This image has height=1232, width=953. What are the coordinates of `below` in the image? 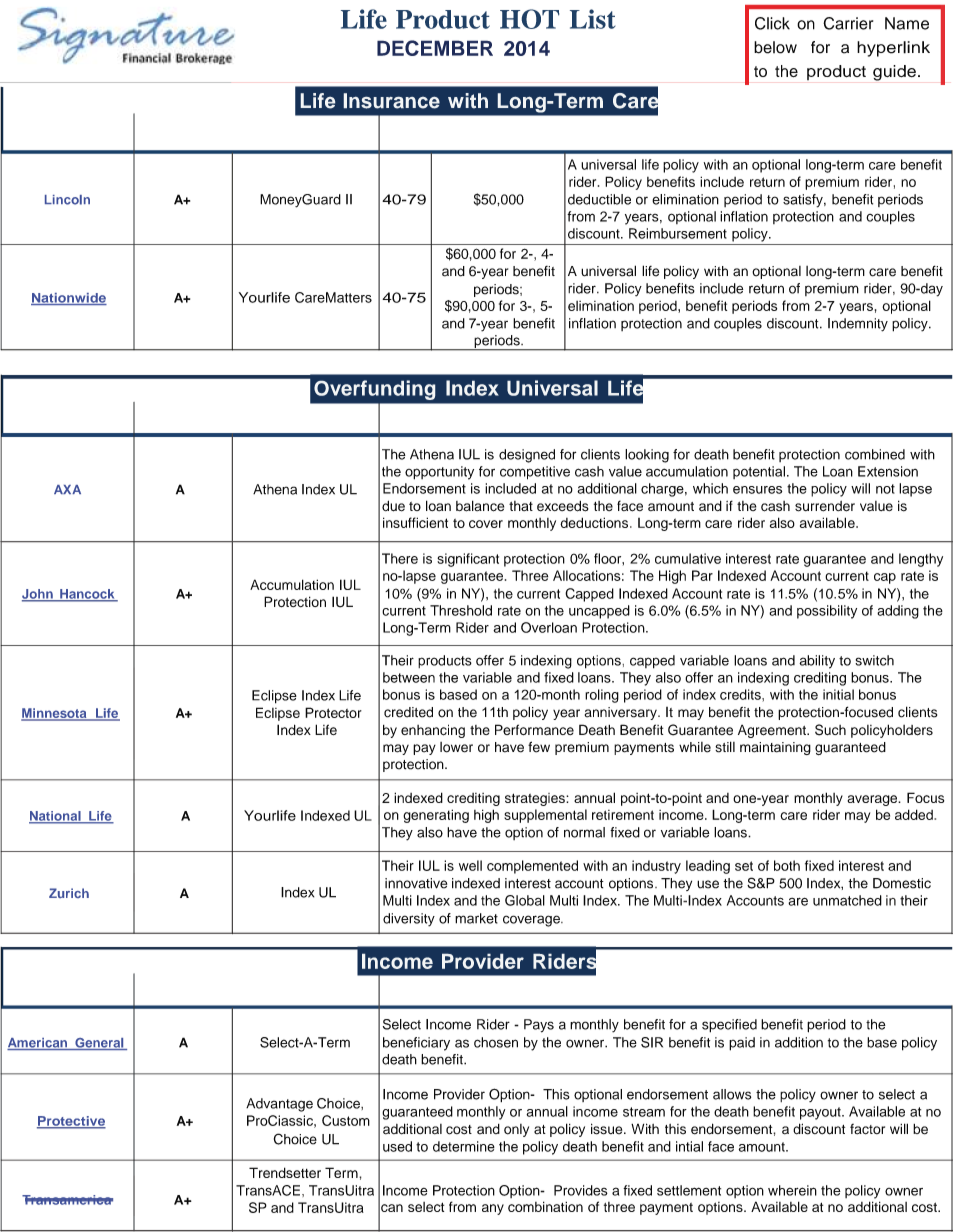 It's located at (775, 47).
